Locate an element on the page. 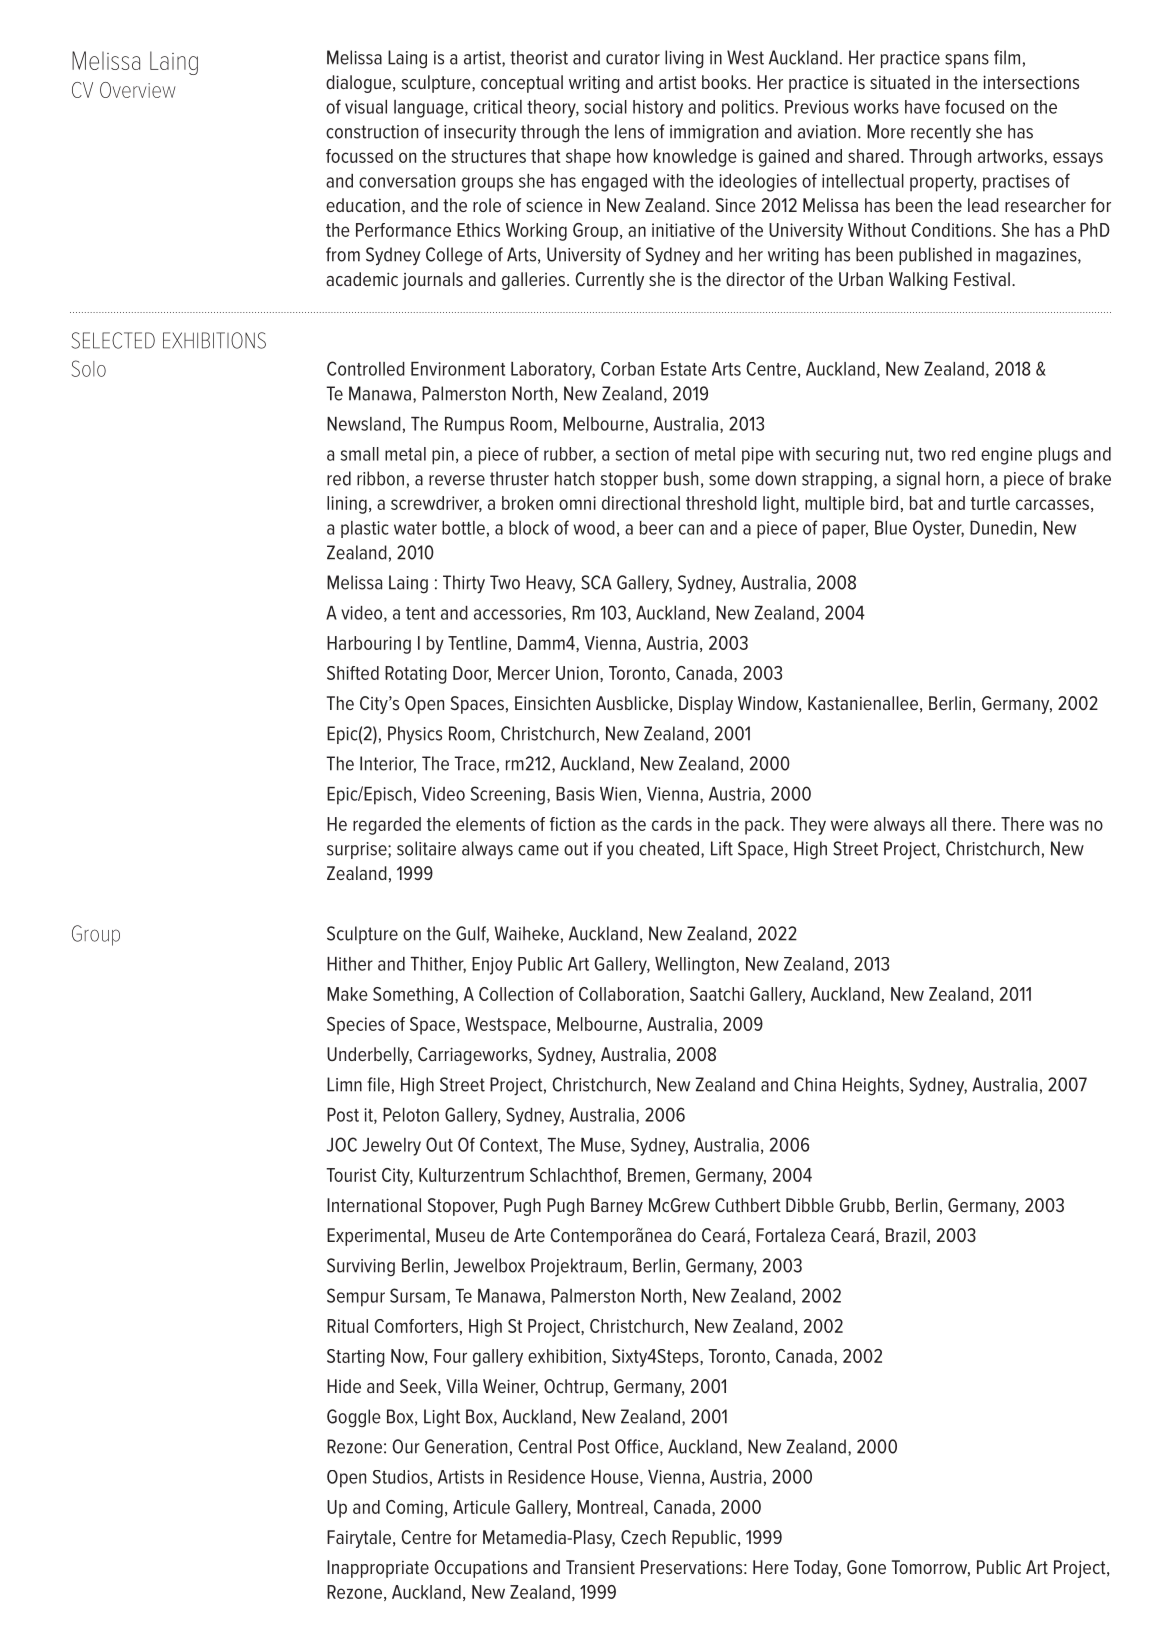  focused is located at coordinates (974, 107).
